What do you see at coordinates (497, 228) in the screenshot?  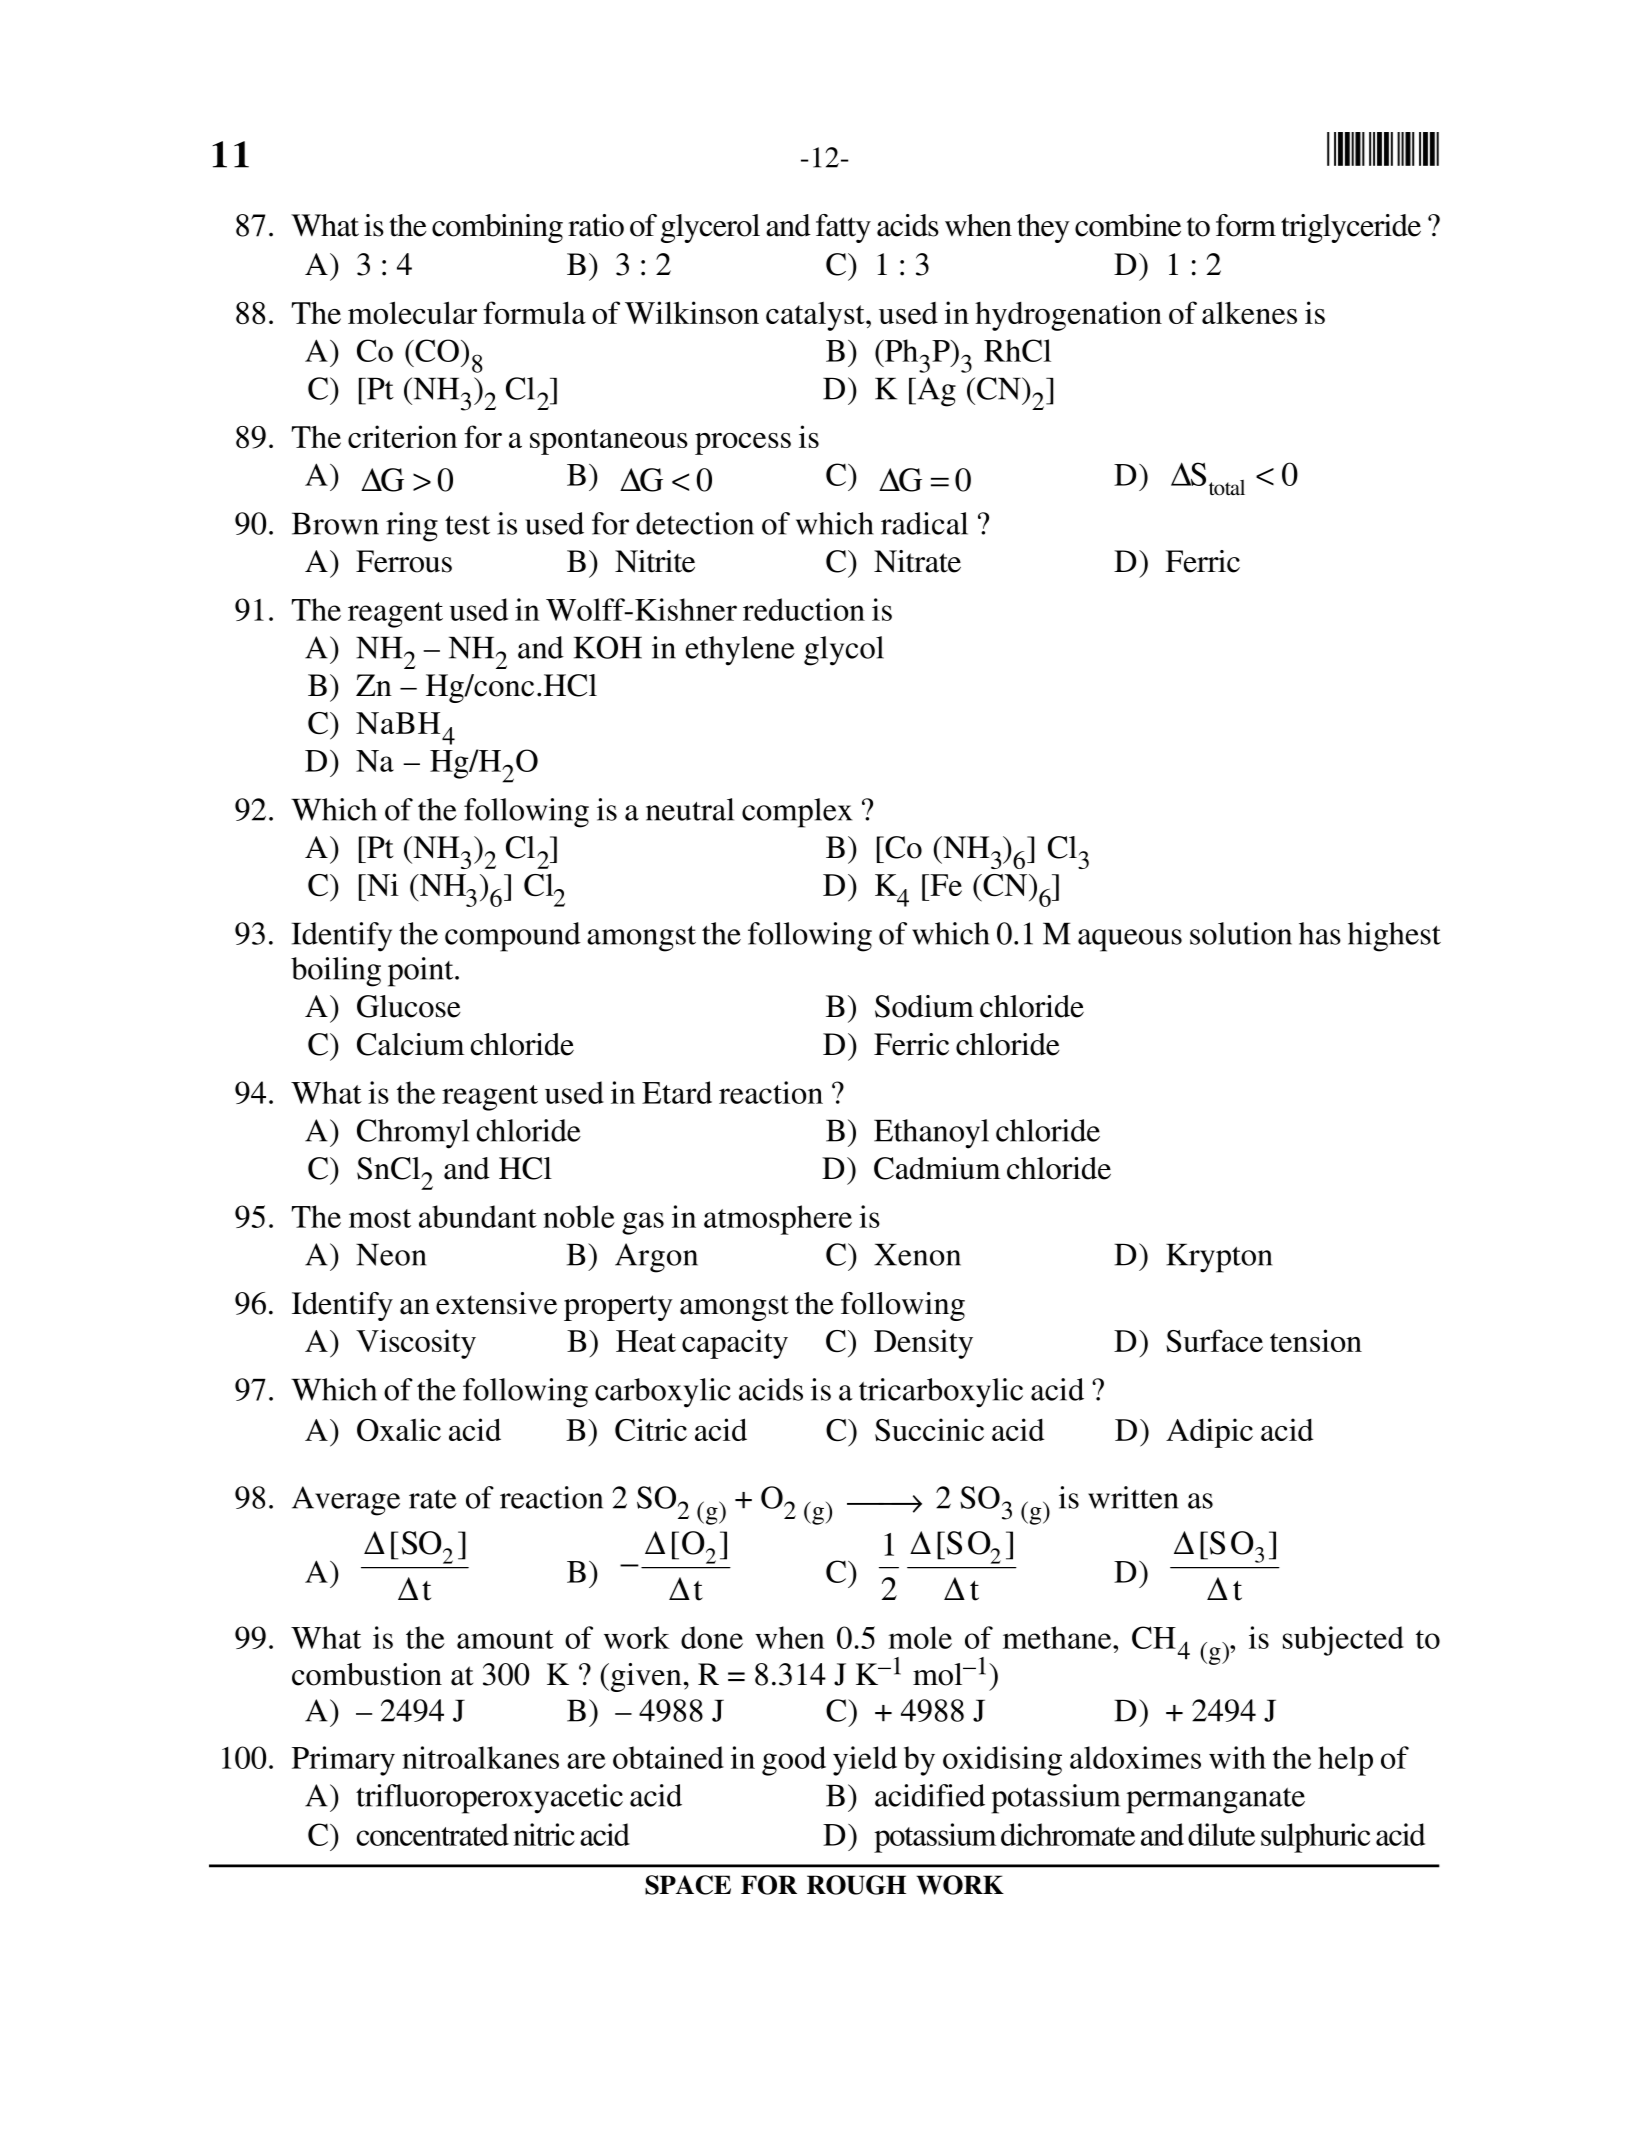 I see `combining` at bounding box center [497, 228].
